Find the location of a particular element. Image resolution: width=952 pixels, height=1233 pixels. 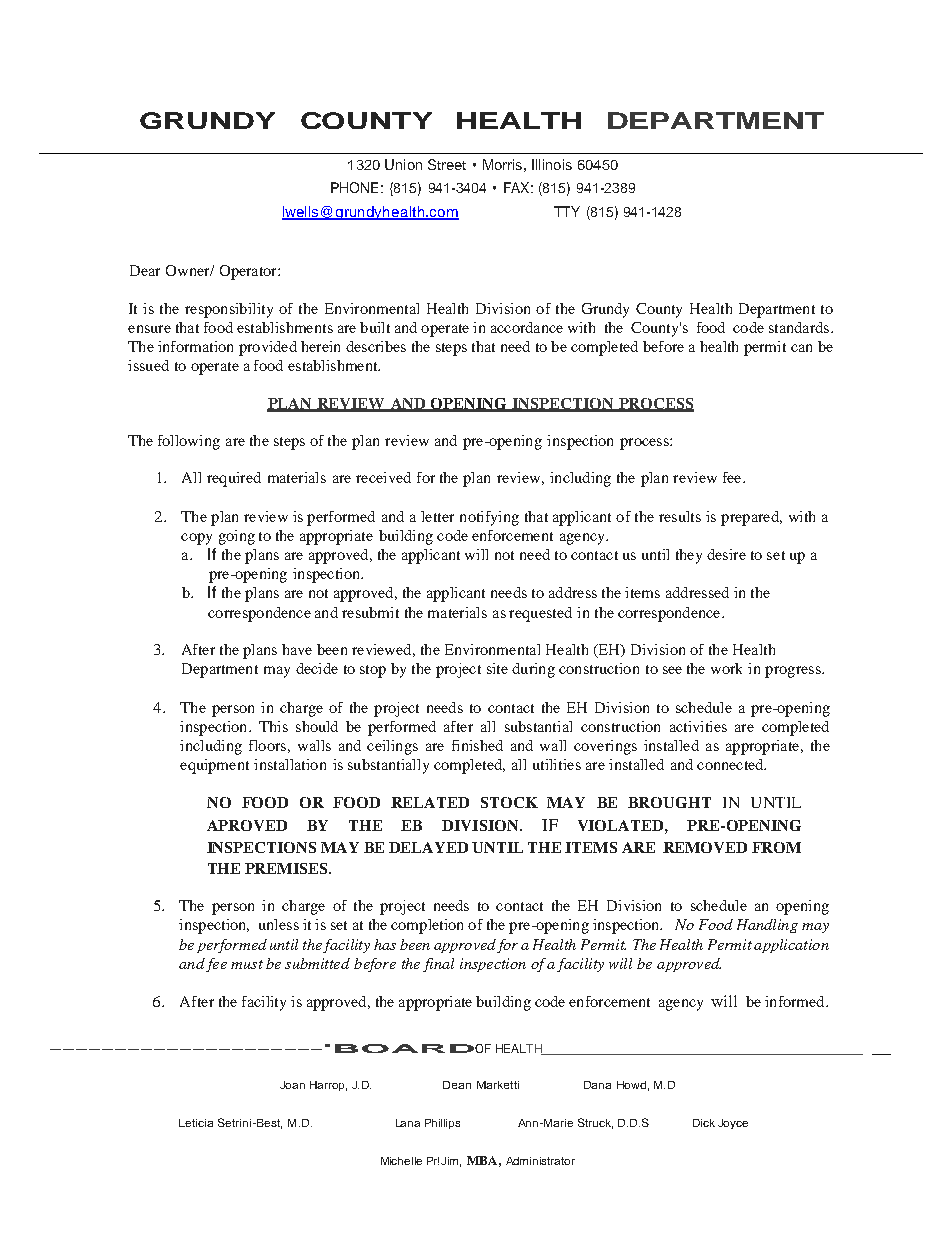

Leticia is located at coordinates (196, 1123).
